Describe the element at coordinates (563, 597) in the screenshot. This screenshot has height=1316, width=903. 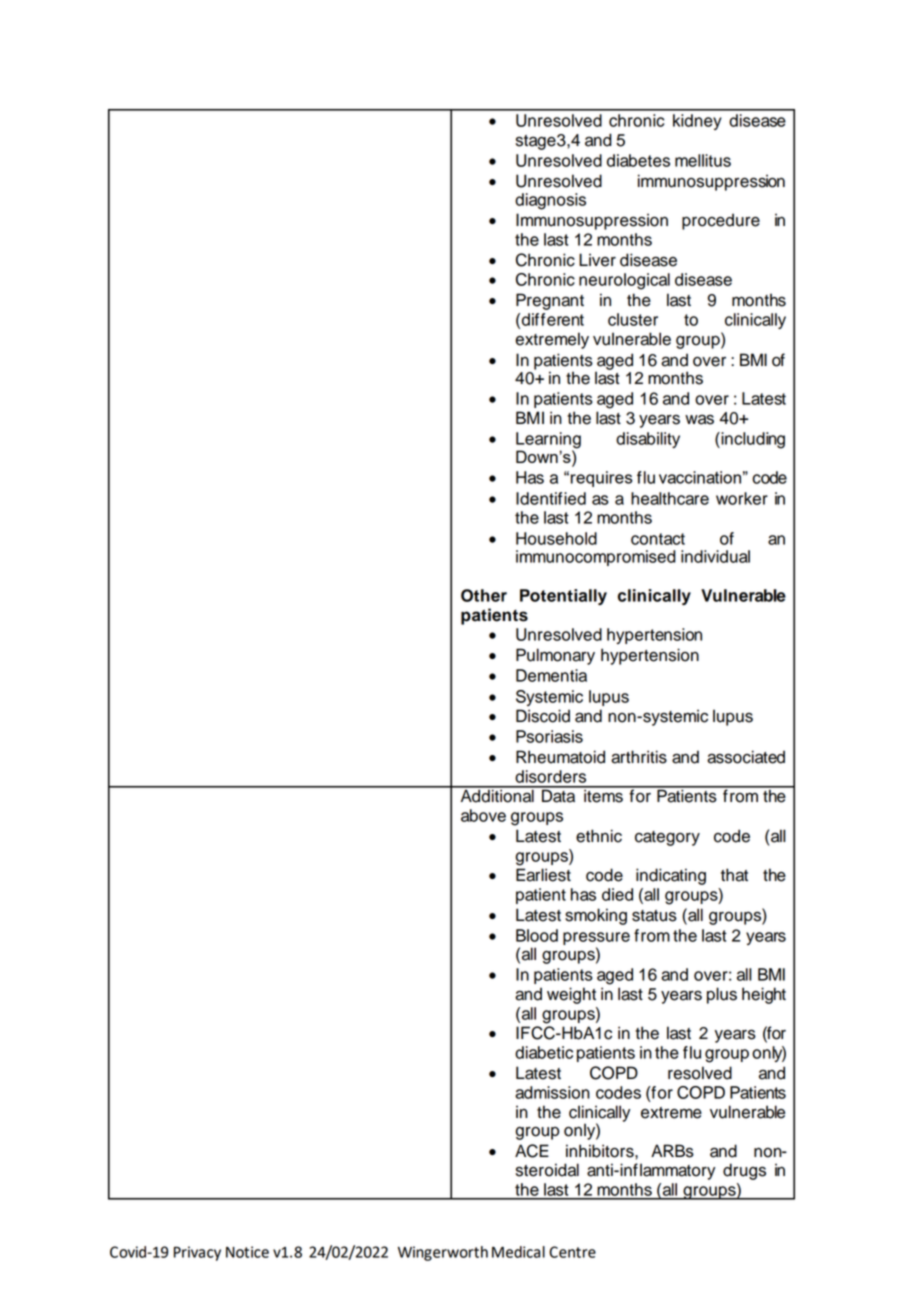
I see `Potentially` at that location.
